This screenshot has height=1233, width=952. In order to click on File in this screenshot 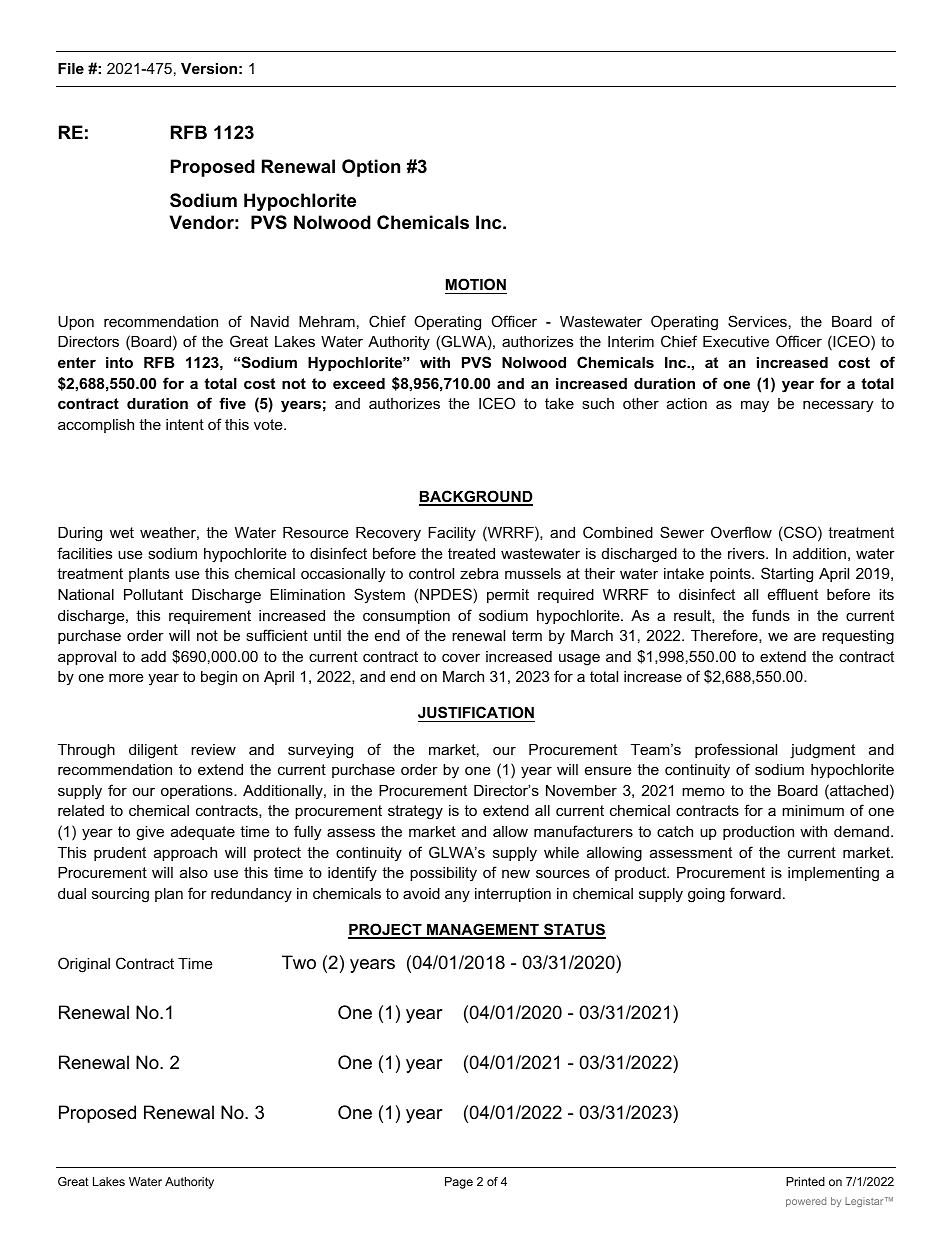, I will do `click(71, 68)`.
